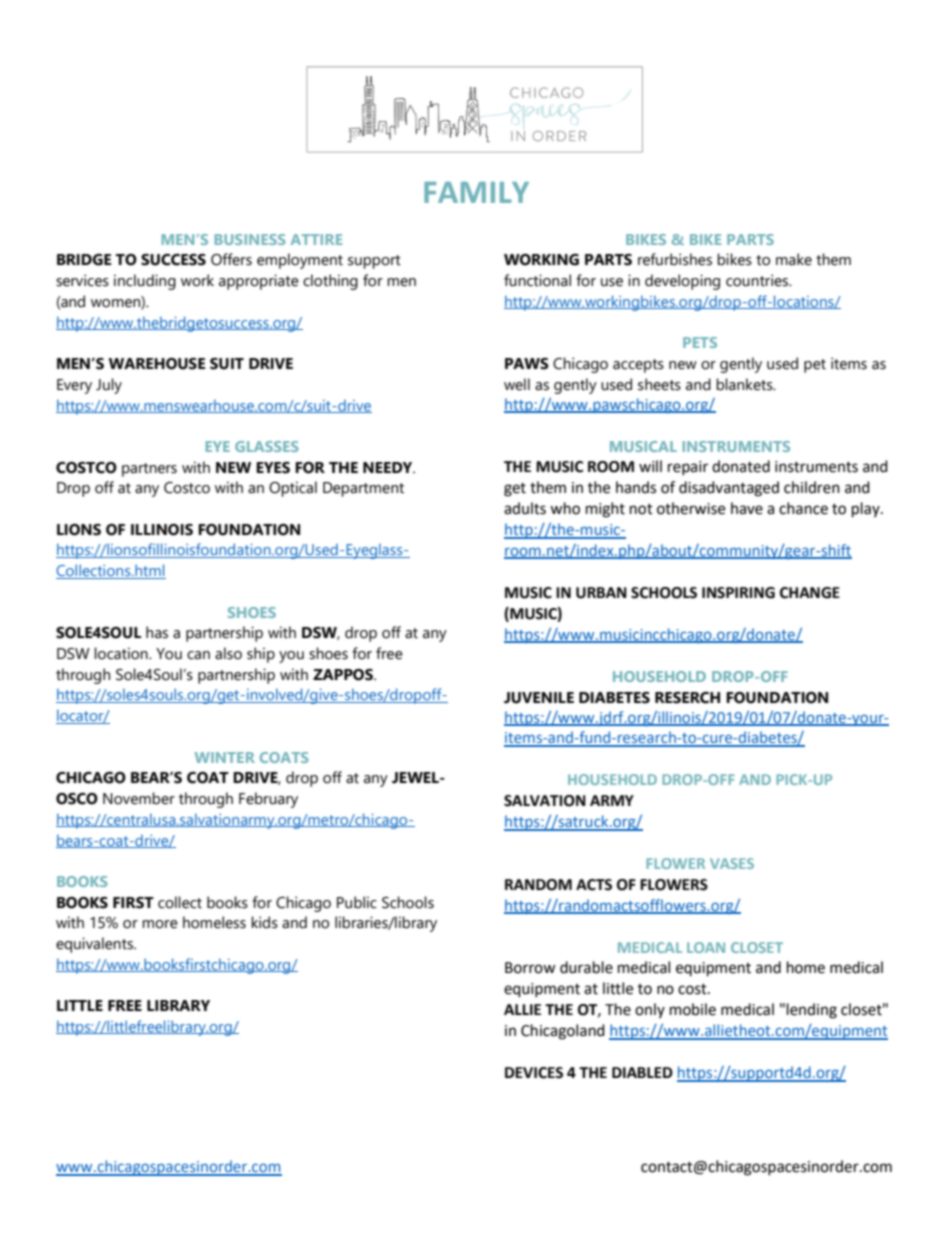 The width and height of the image is (952, 1233). I want to click on equivalents, so click(95, 945).
